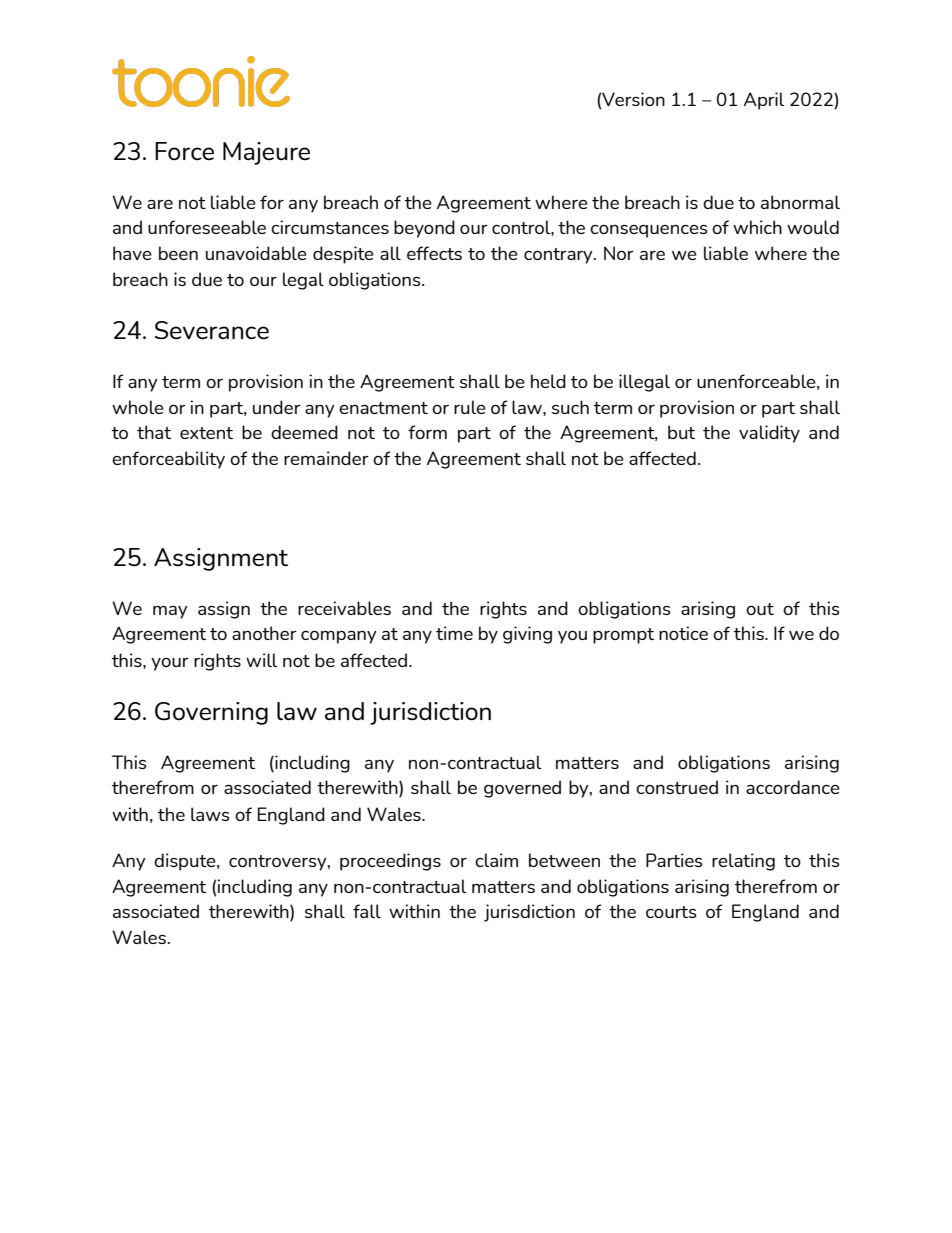  I want to click on Governing, so click(211, 713).
